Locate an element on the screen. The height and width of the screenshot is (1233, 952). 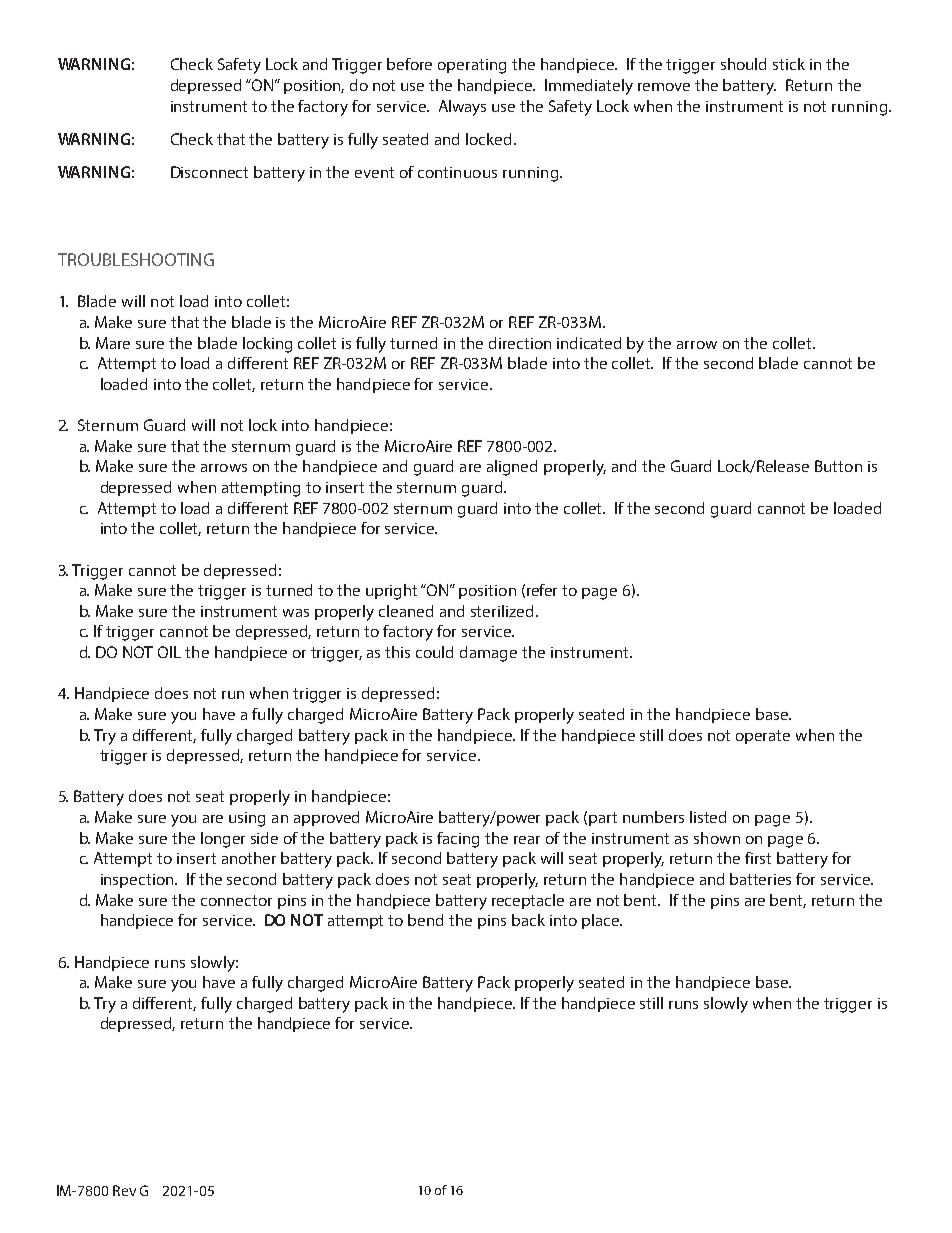
Rev is located at coordinates (124, 1190).
